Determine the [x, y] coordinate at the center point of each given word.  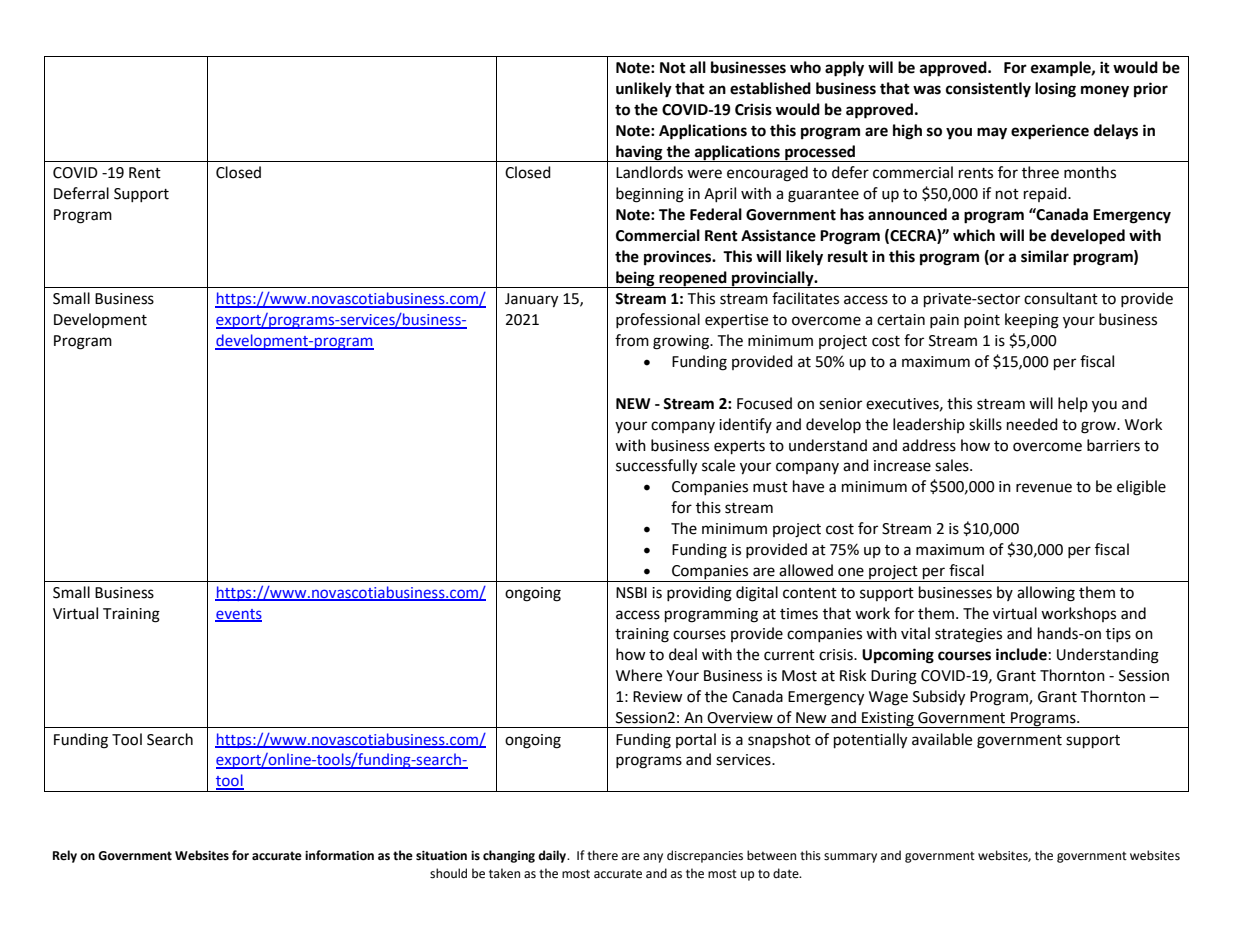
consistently [988, 90]
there [602, 855]
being [635, 279]
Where [639, 675]
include [1021, 654]
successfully [656, 467]
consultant [1061, 298]
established [770, 88]
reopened [693, 279]
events [238, 615]
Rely [65, 856]
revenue [1044, 488]
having [639, 153]
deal [683, 654]
